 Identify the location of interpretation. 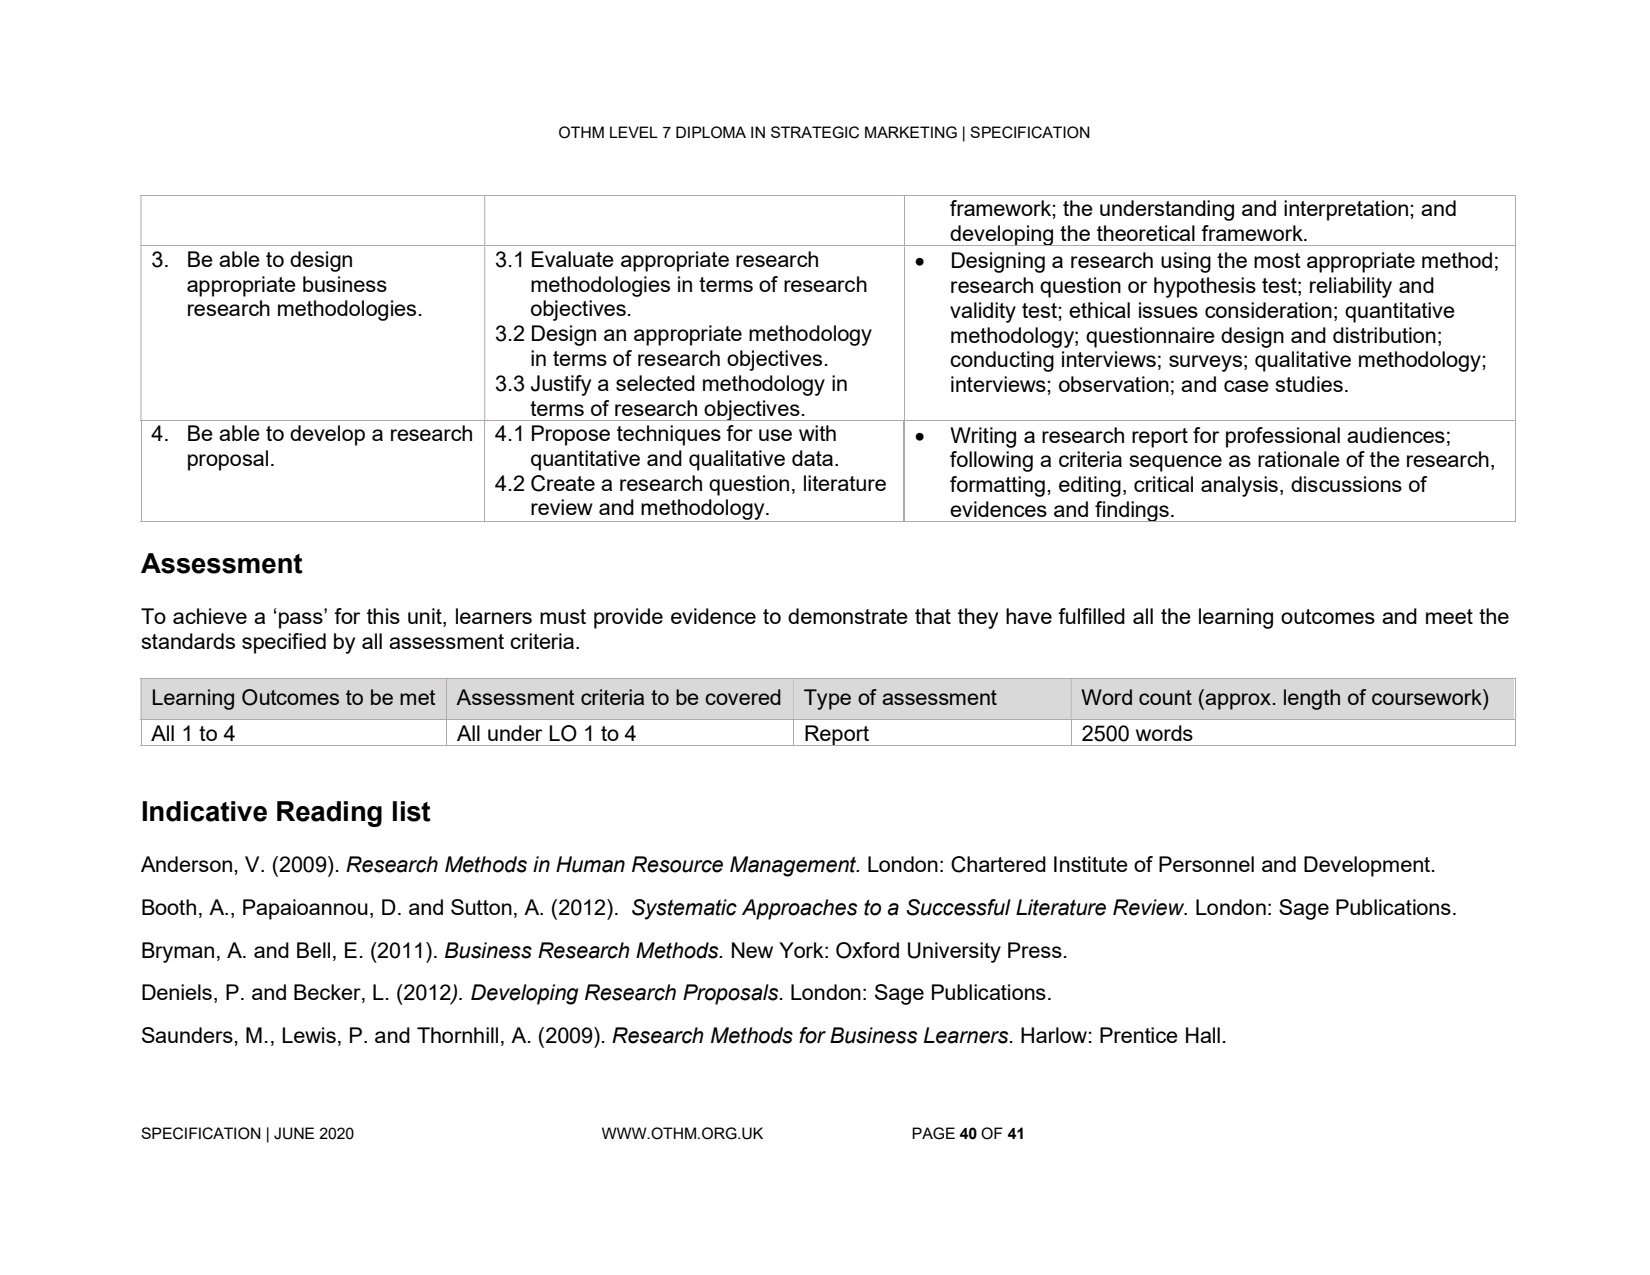
(1346, 210).
